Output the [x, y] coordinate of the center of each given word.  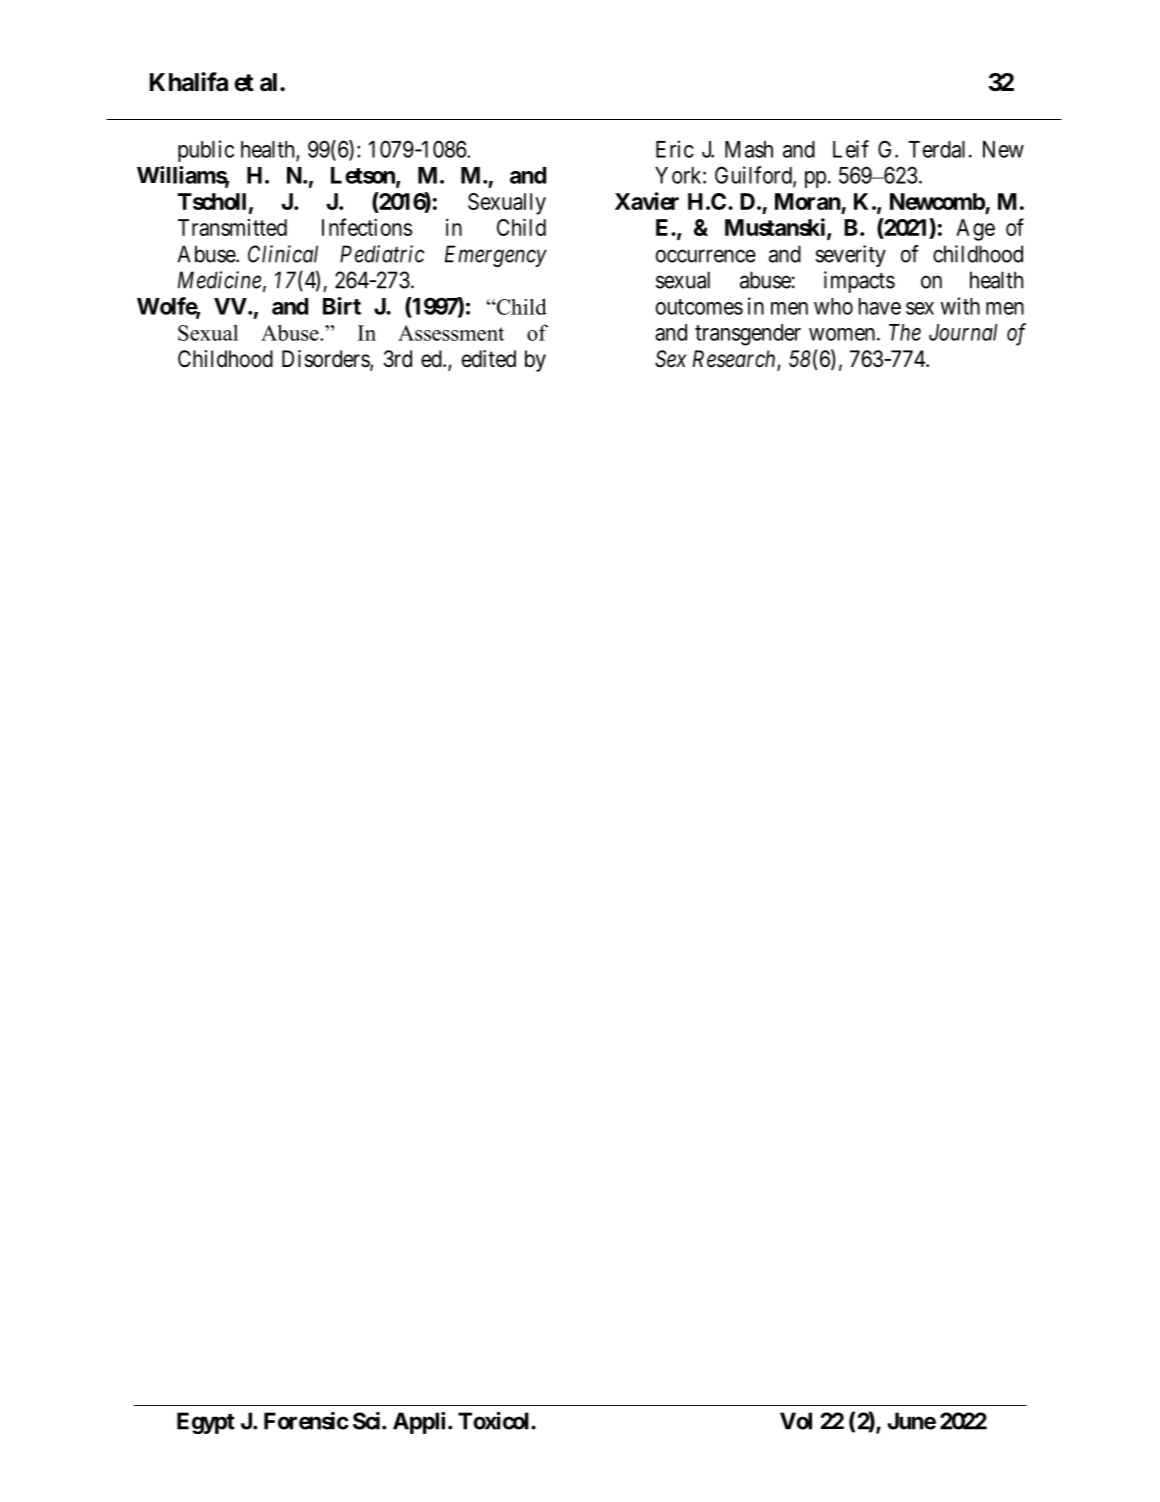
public [206, 151]
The [905, 332]
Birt [342, 306]
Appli [419, 1423]
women [843, 334]
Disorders [326, 360]
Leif [851, 149]
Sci [368, 1421]
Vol [796, 1421]
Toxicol [495, 1421]
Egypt [206, 1423]
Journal [963, 332]
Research [735, 360]
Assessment [451, 333]
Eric [675, 149]
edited [489, 359]
